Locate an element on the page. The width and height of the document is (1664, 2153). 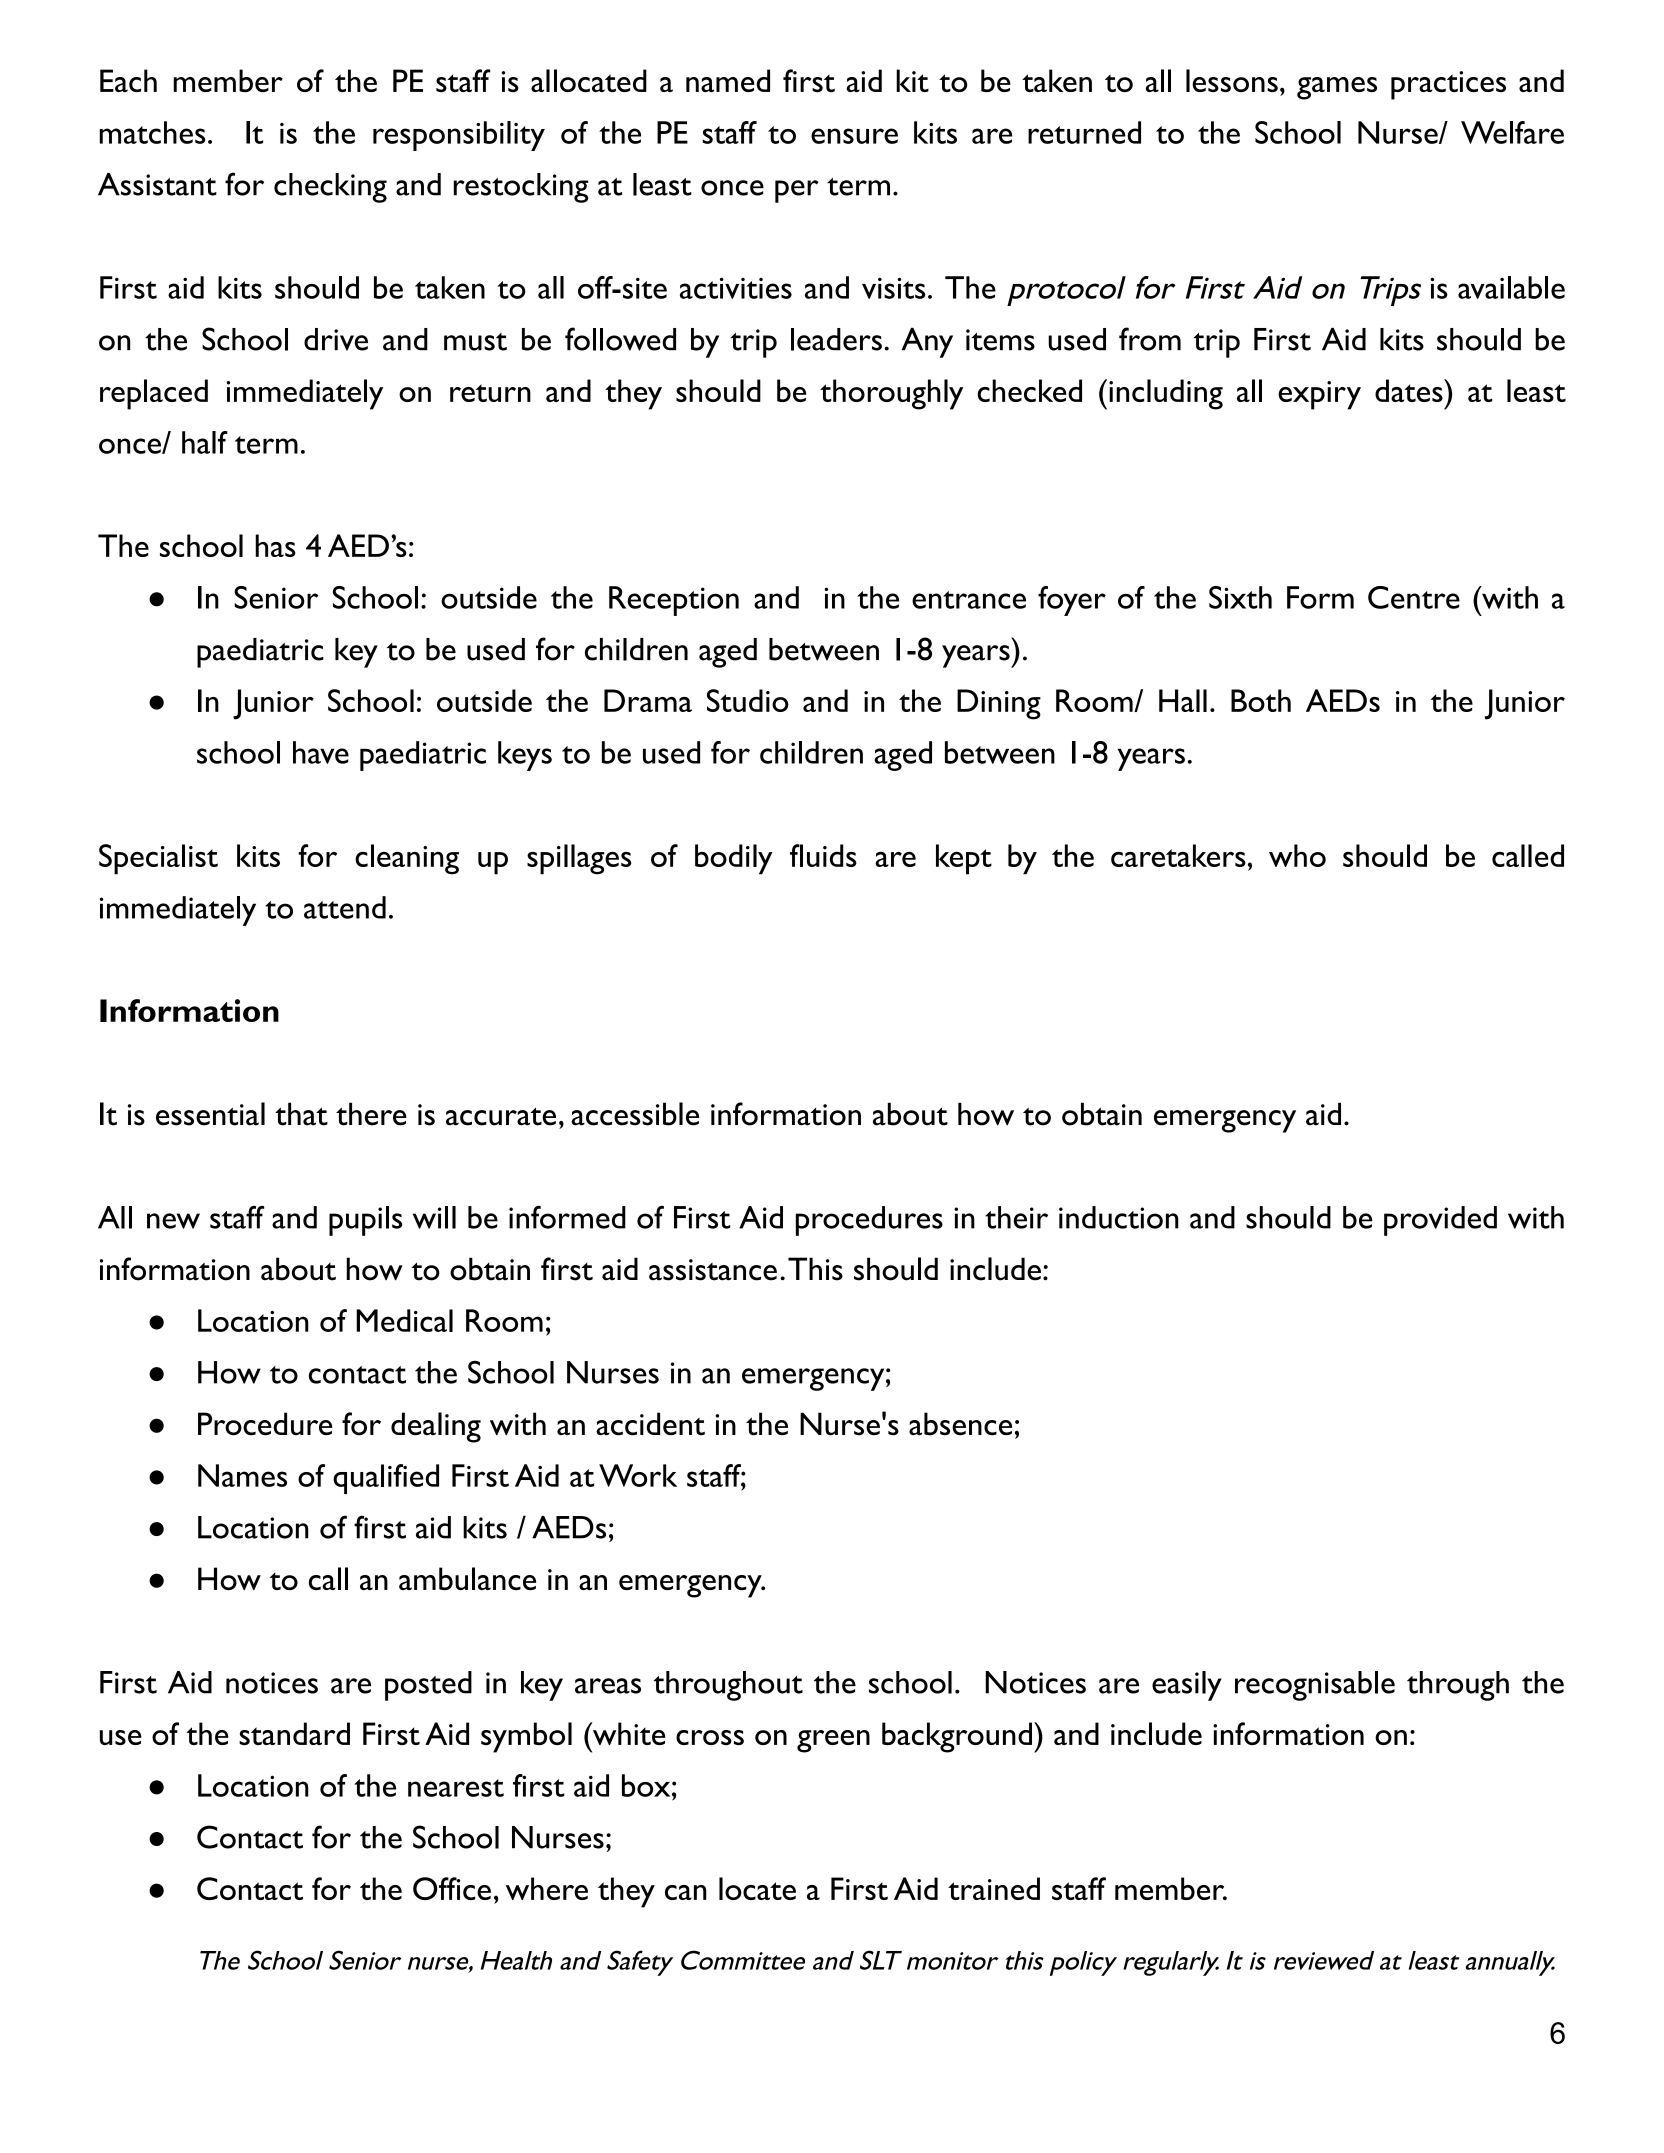
provided is located at coordinates (1440, 1221).
